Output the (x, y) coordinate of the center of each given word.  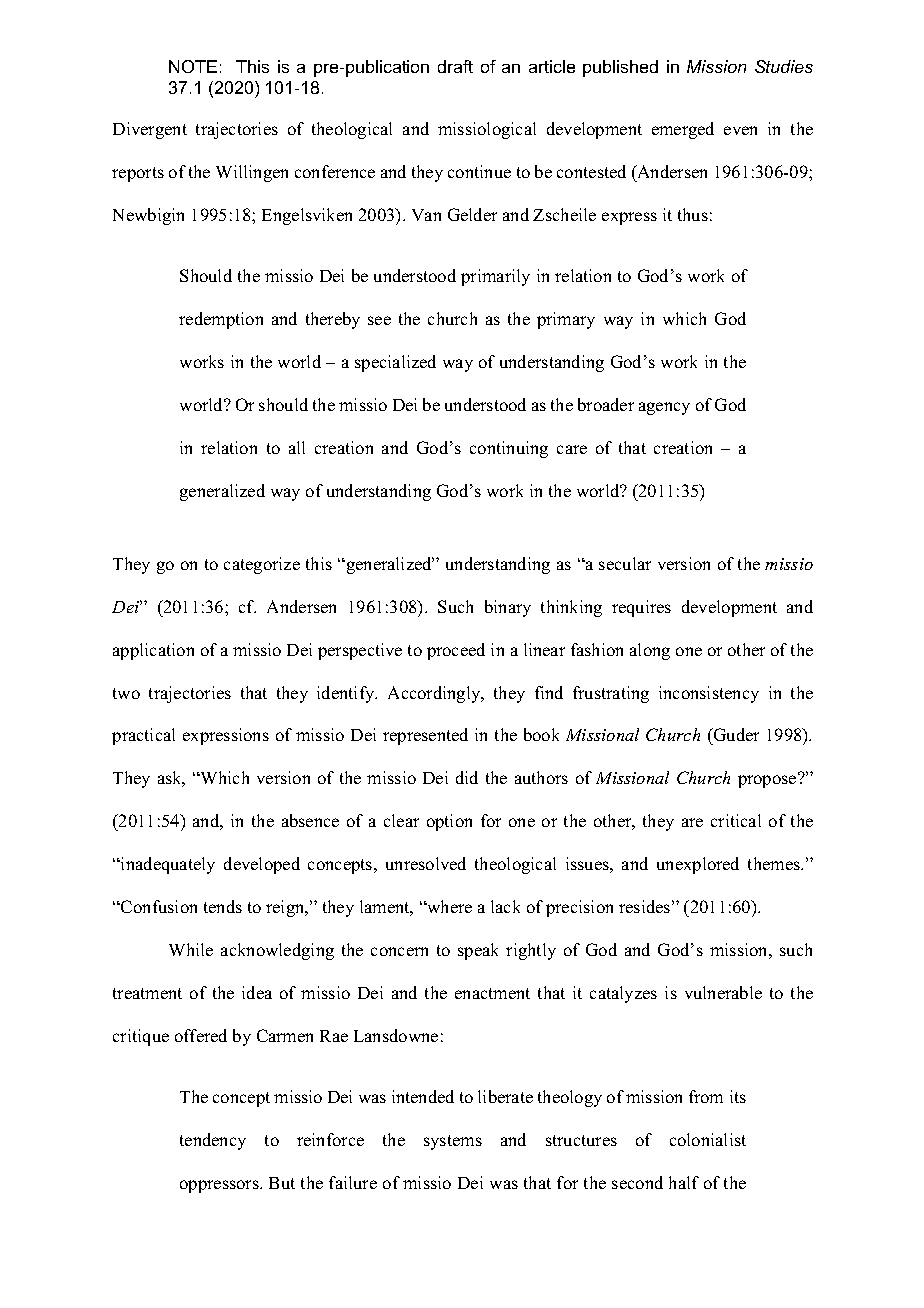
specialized (395, 363)
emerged (683, 130)
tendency (213, 1141)
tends (223, 906)
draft (455, 66)
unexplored (698, 865)
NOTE (193, 66)
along (650, 651)
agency (664, 408)
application (153, 651)
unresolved (426, 863)
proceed (456, 651)
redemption (221, 320)
